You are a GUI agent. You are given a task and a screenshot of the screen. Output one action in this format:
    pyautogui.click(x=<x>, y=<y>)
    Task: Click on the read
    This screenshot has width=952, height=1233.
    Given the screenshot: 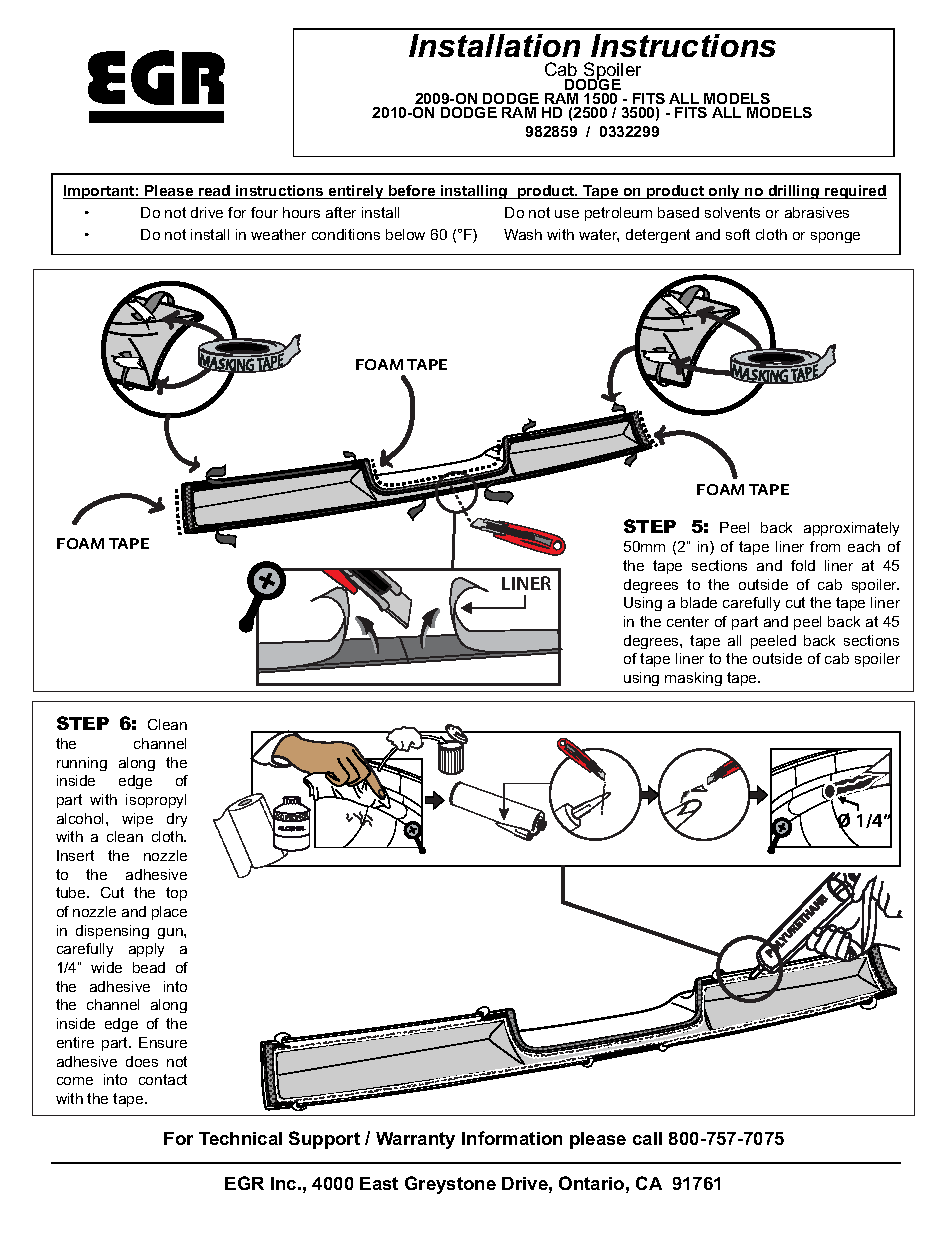 What is the action you would take?
    pyautogui.click(x=214, y=192)
